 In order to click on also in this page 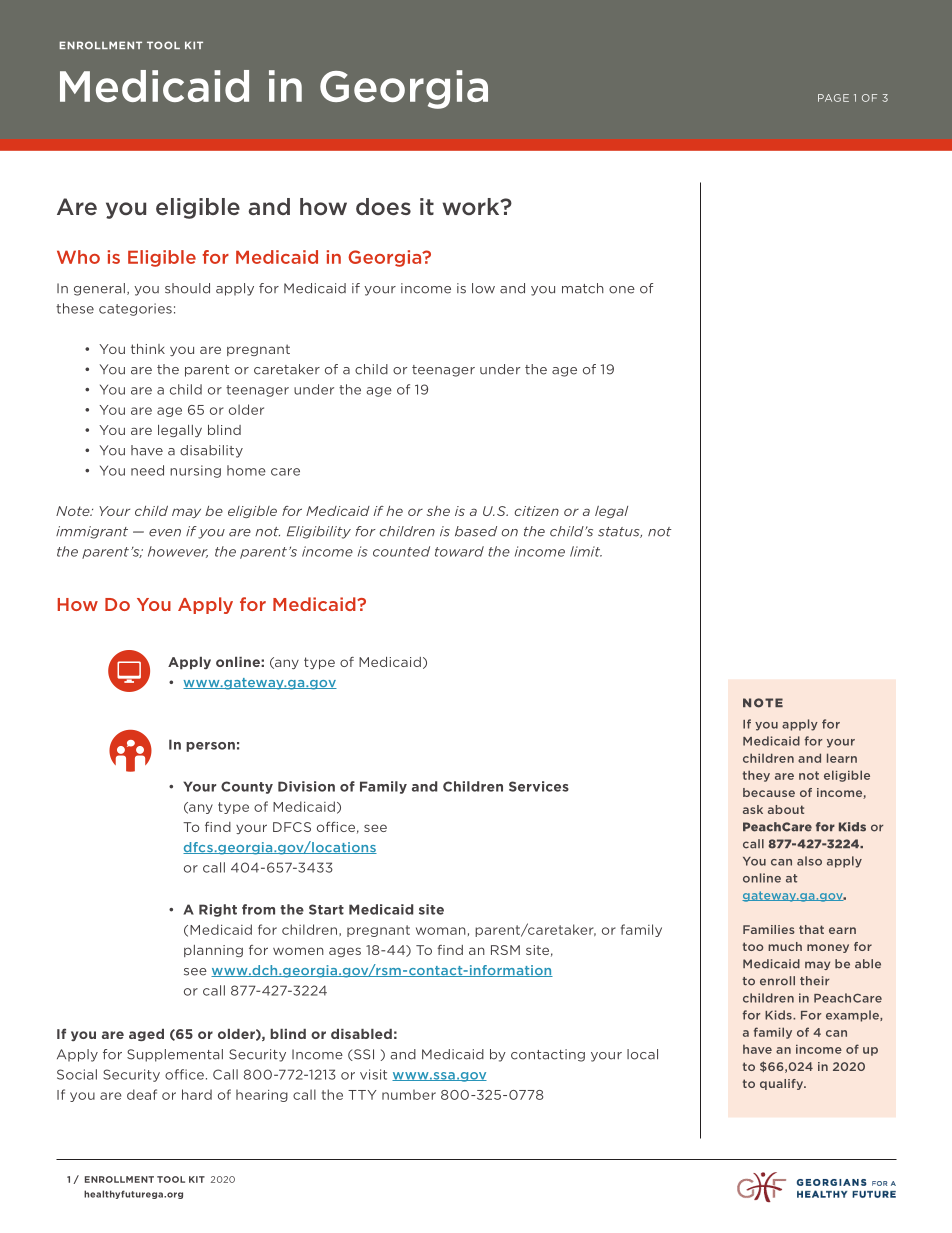, I will do `click(809, 861)`.
